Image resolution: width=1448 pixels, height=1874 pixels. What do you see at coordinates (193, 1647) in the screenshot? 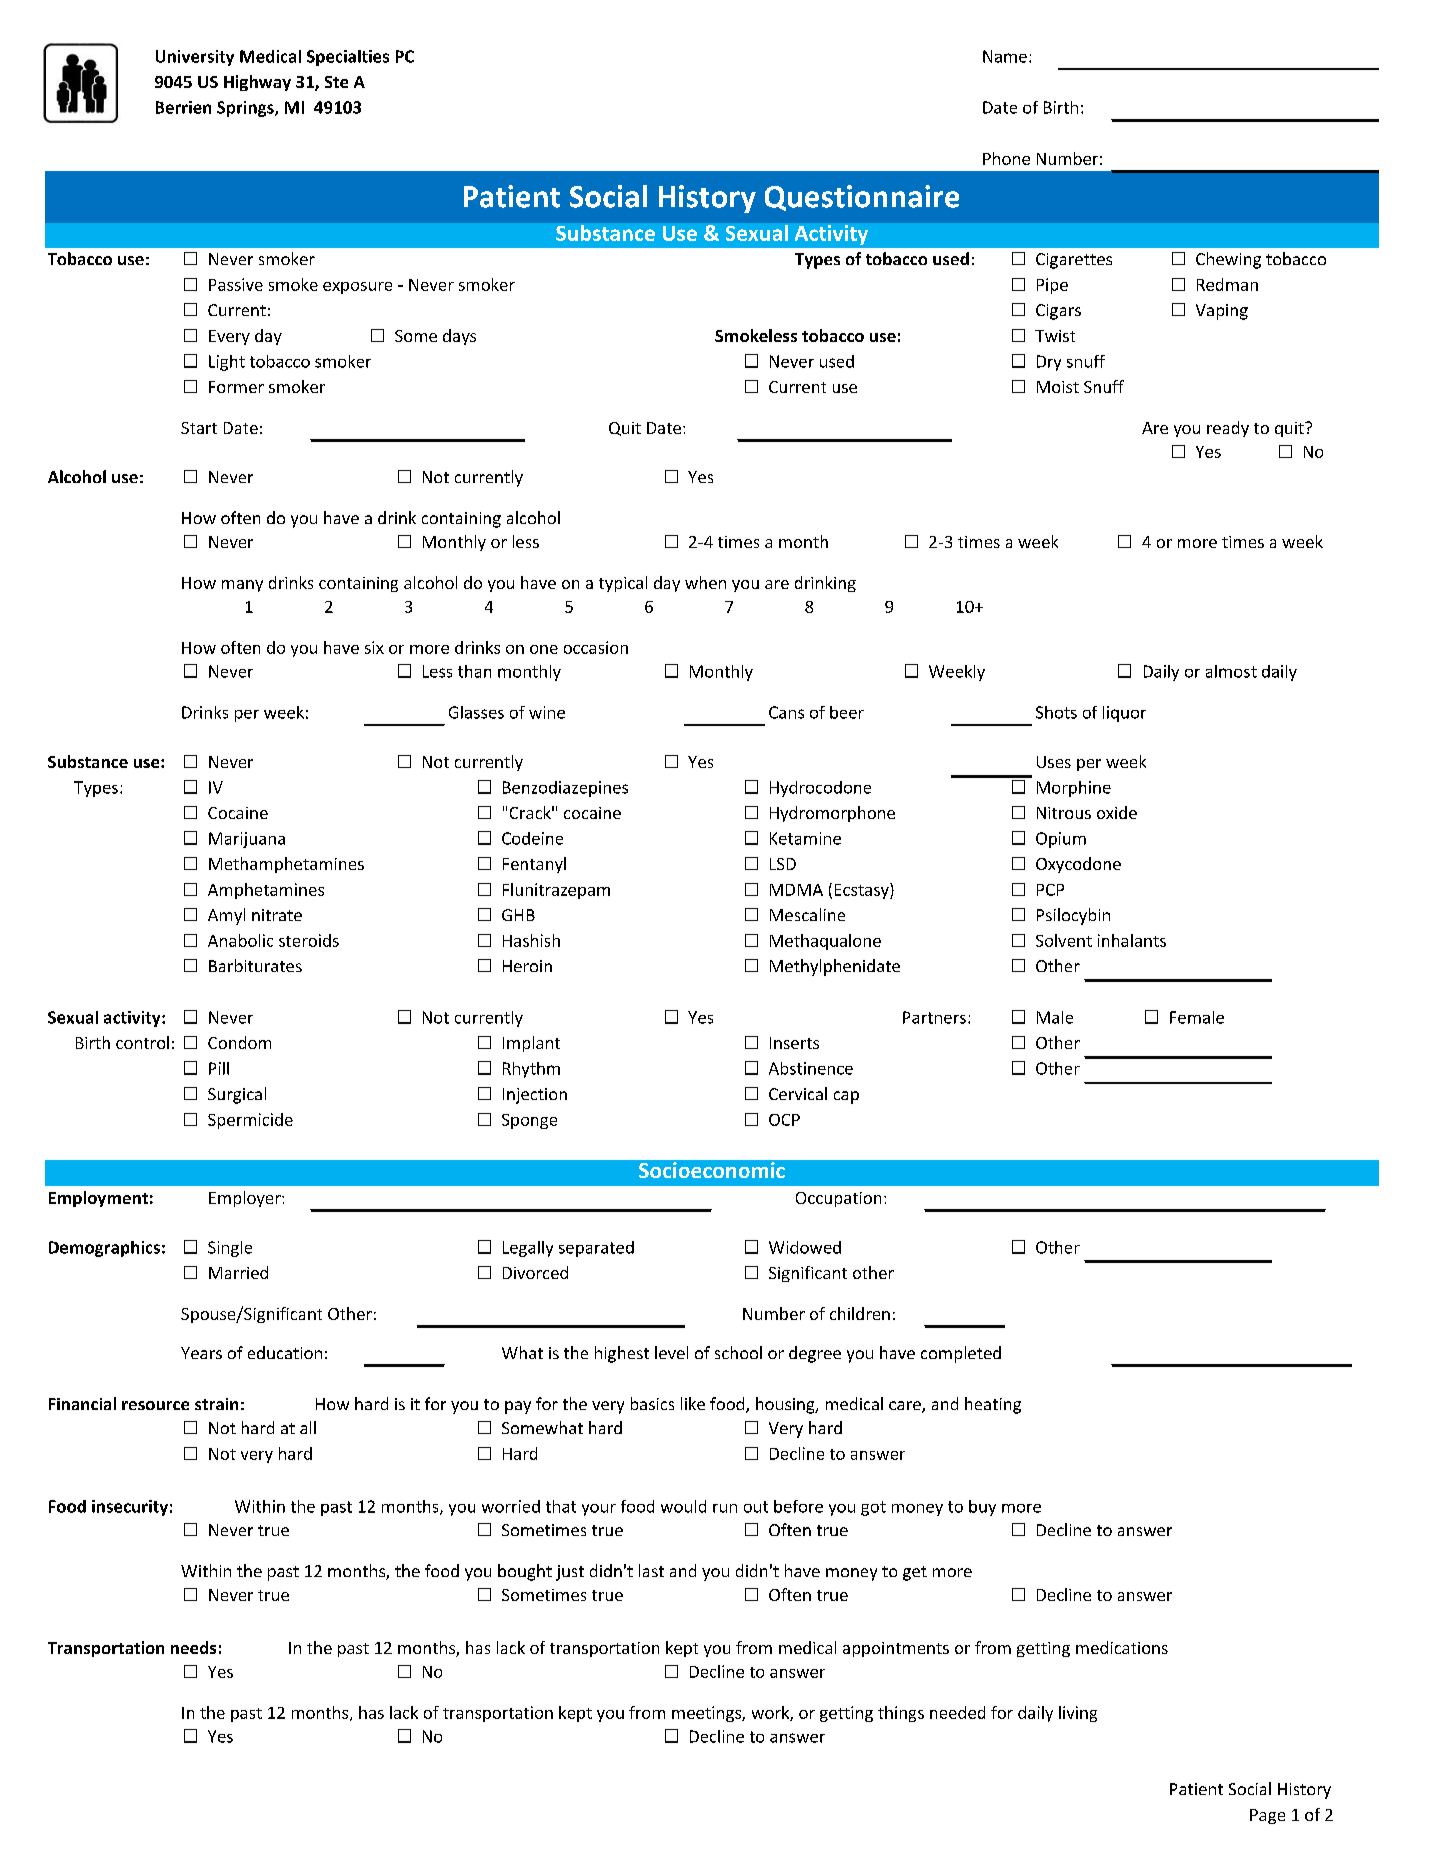
I see `needs` at bounding box center [193, 1647].
